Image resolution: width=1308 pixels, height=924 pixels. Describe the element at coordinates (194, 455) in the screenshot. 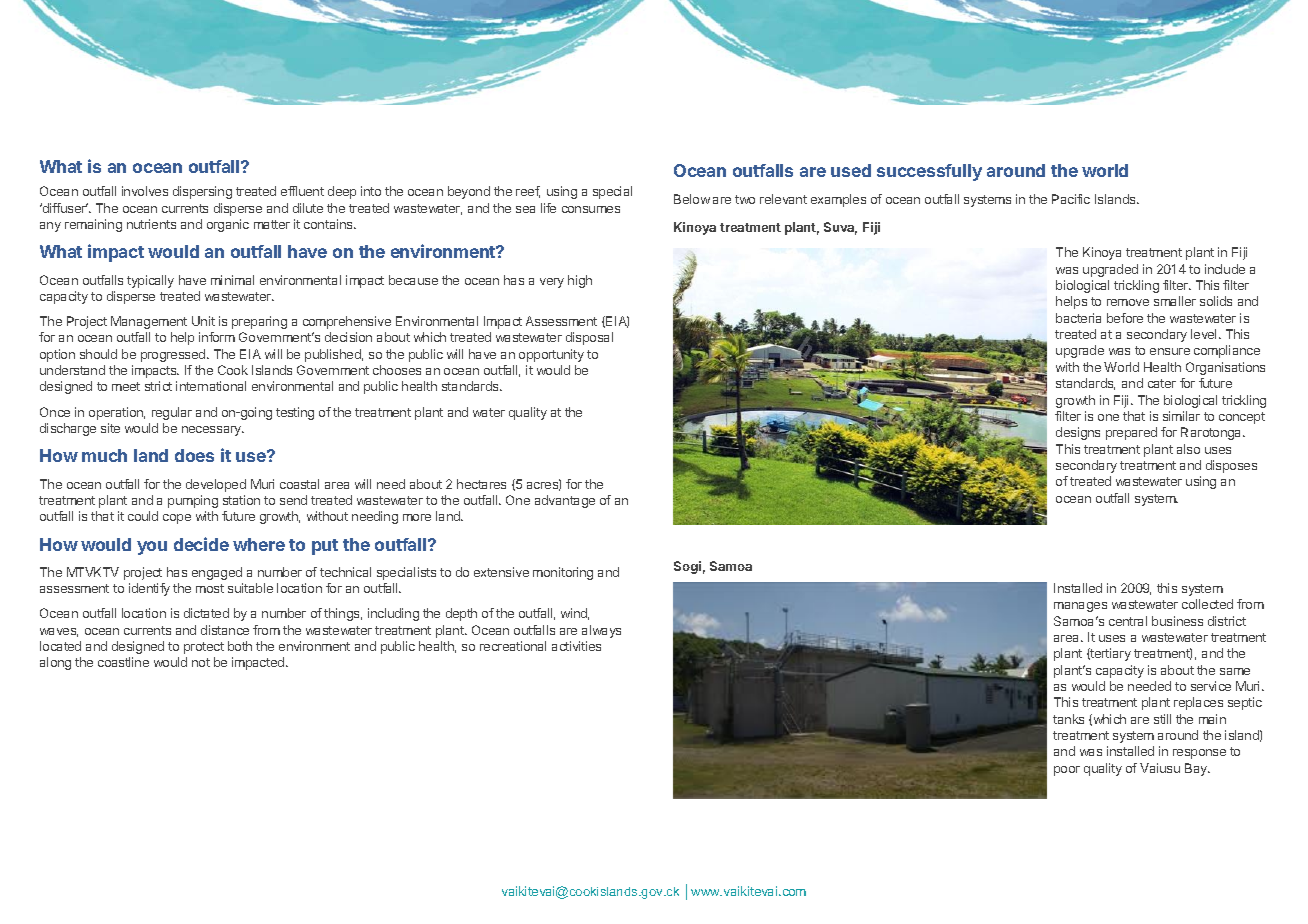

I see `does` at that location.
